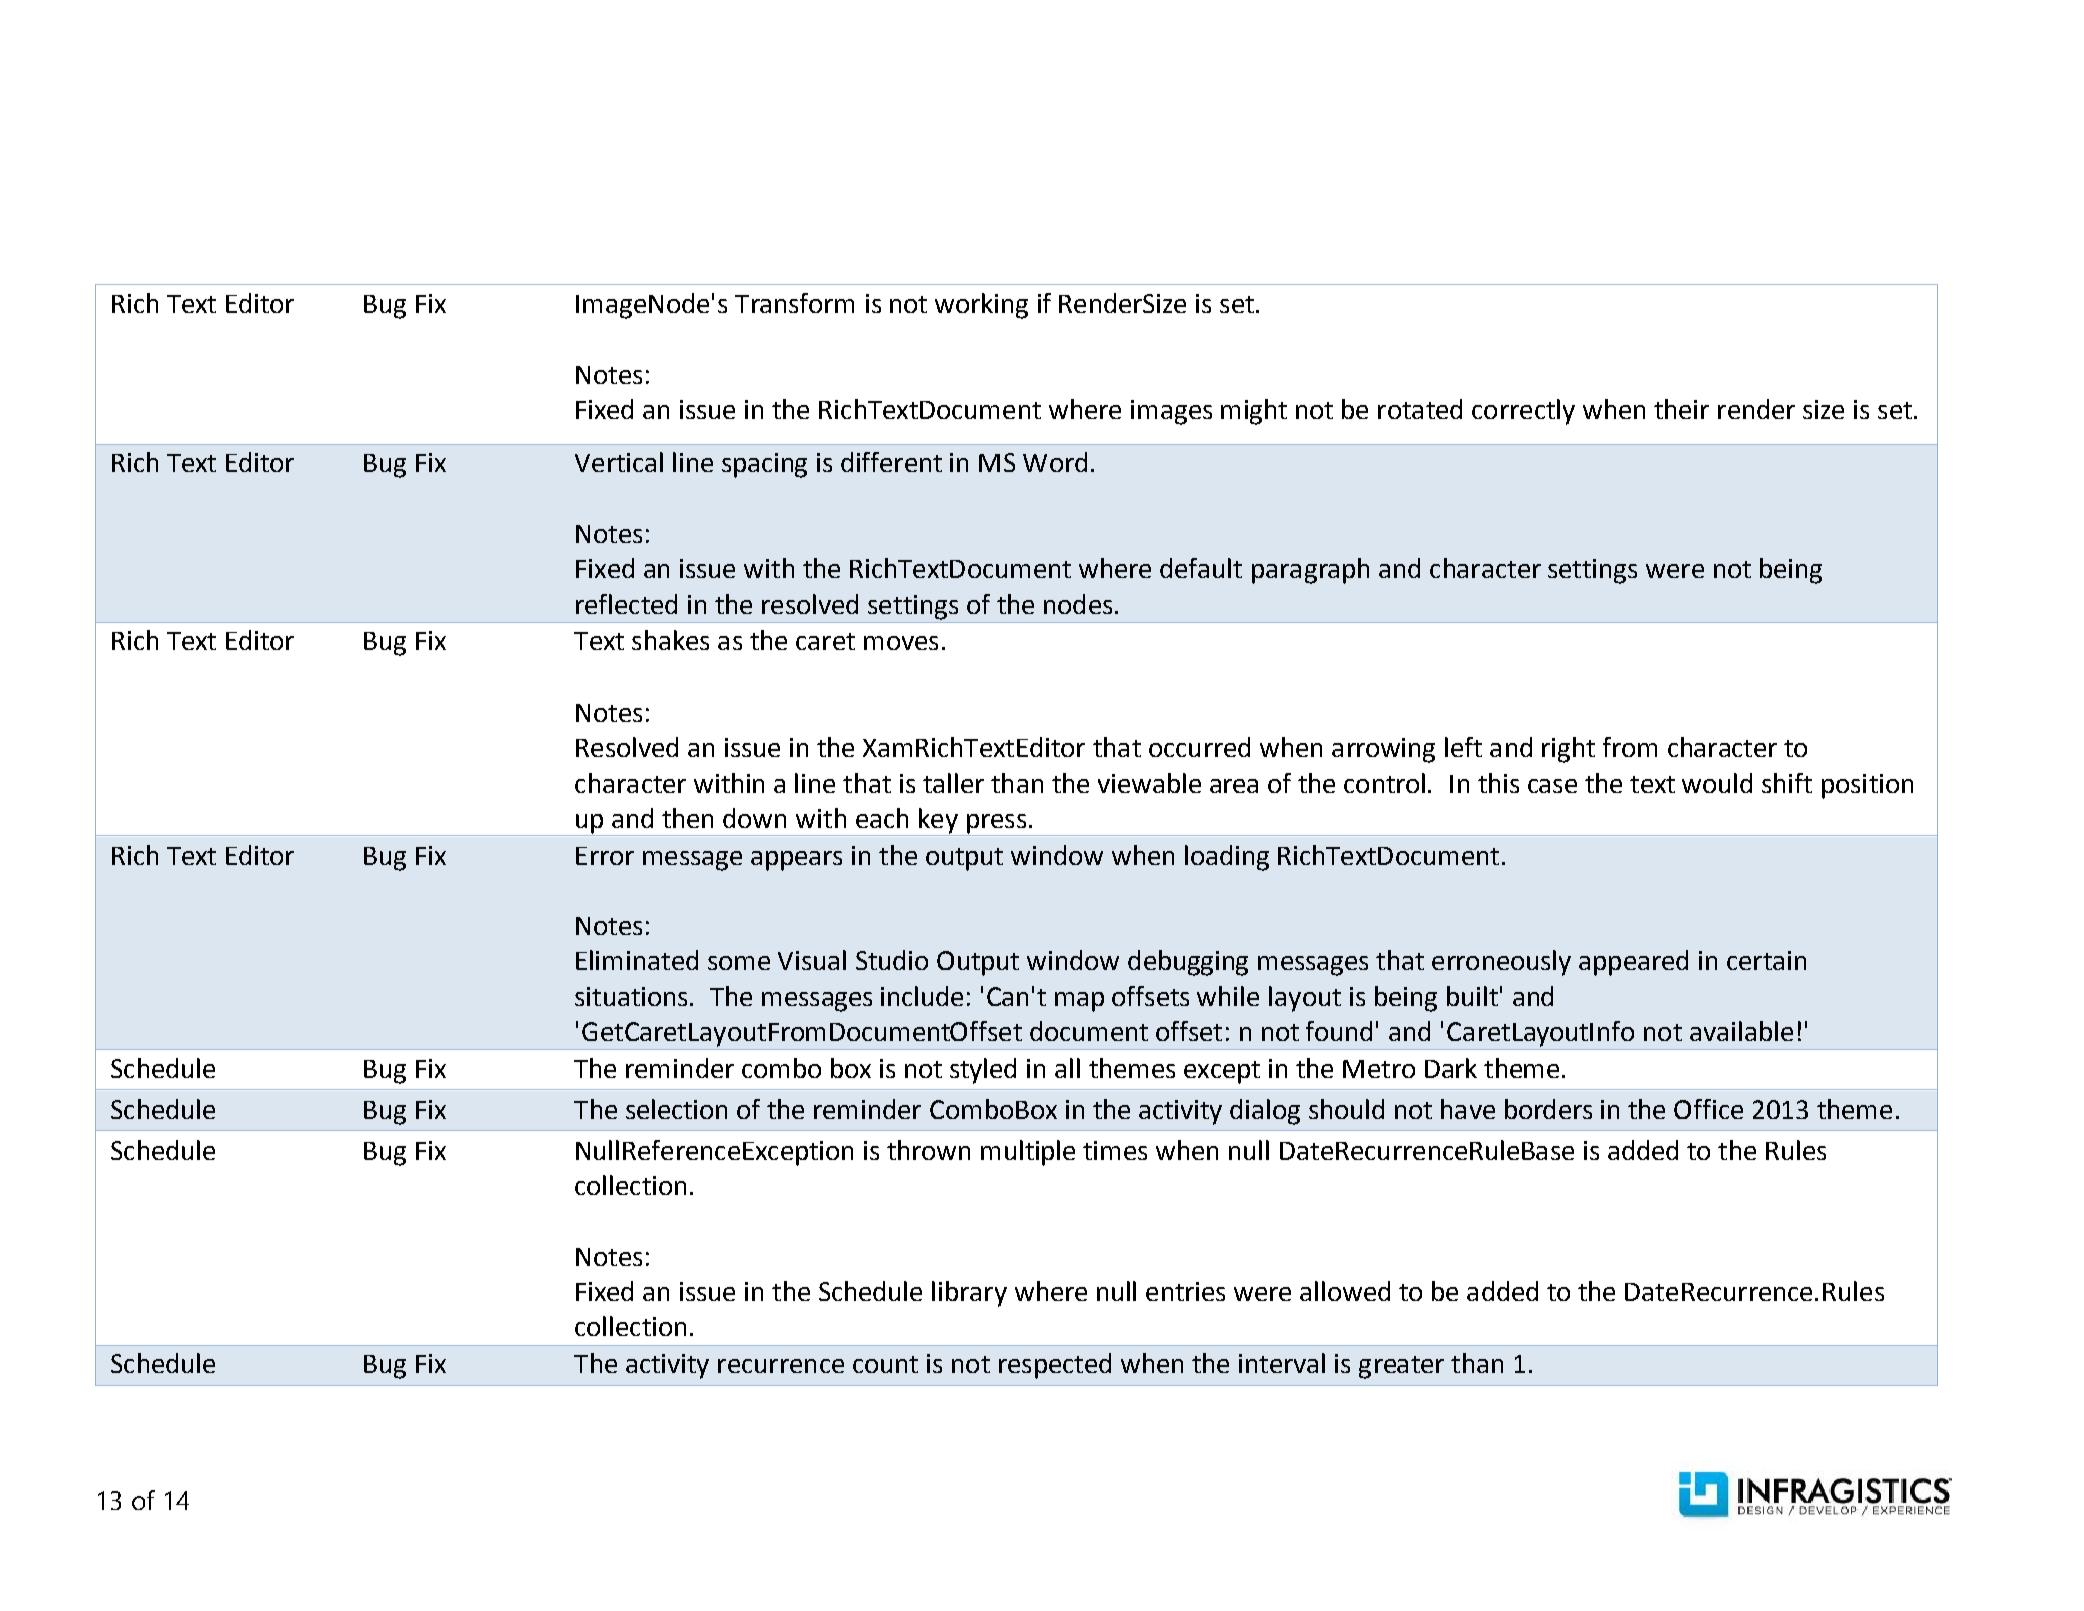  Describe the element at coordinates (754, 818) in the image. I see `down` at that location.
